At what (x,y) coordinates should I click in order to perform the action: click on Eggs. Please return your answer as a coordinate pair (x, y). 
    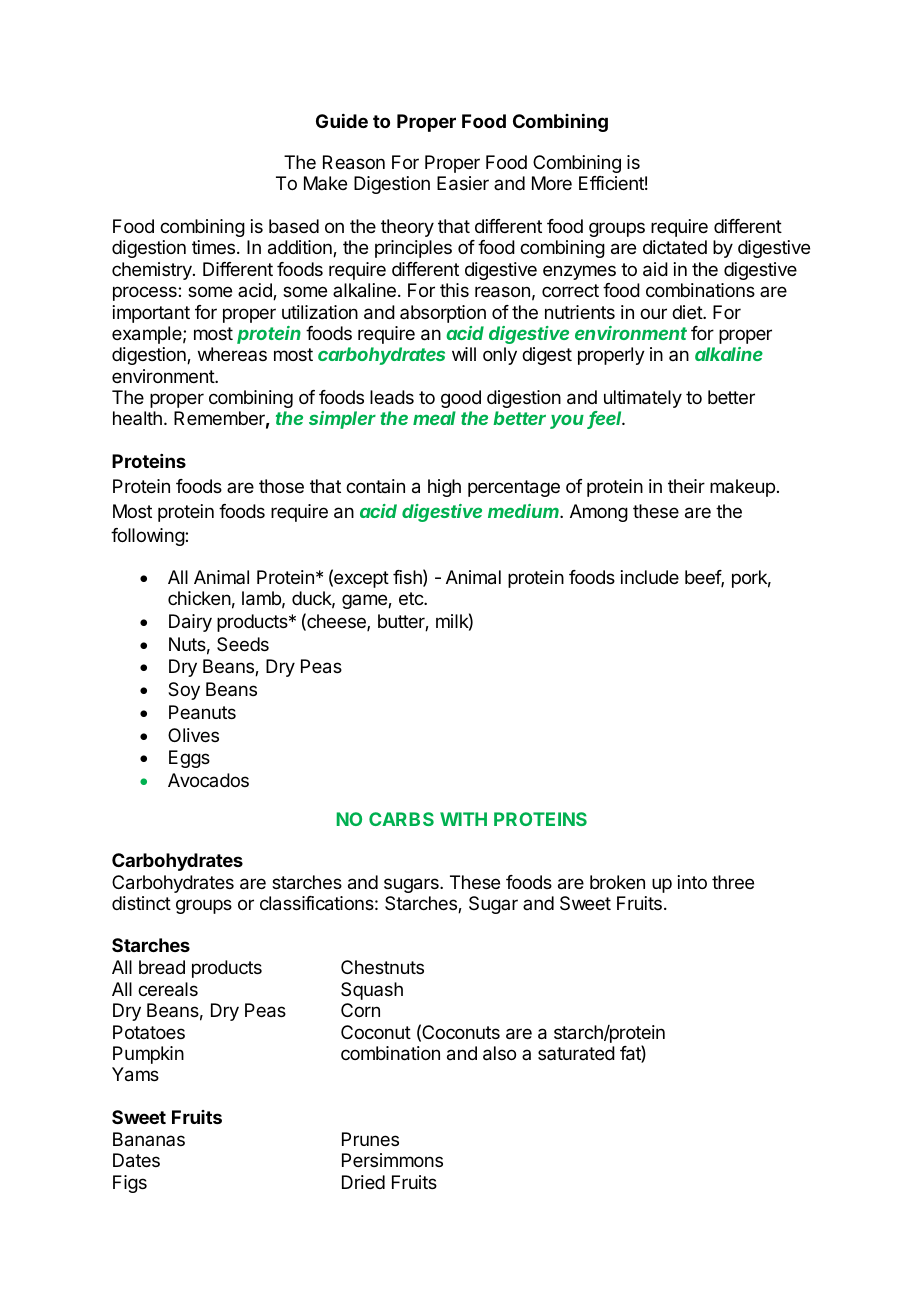
    Looking at the image, I should click on (189, 759).
